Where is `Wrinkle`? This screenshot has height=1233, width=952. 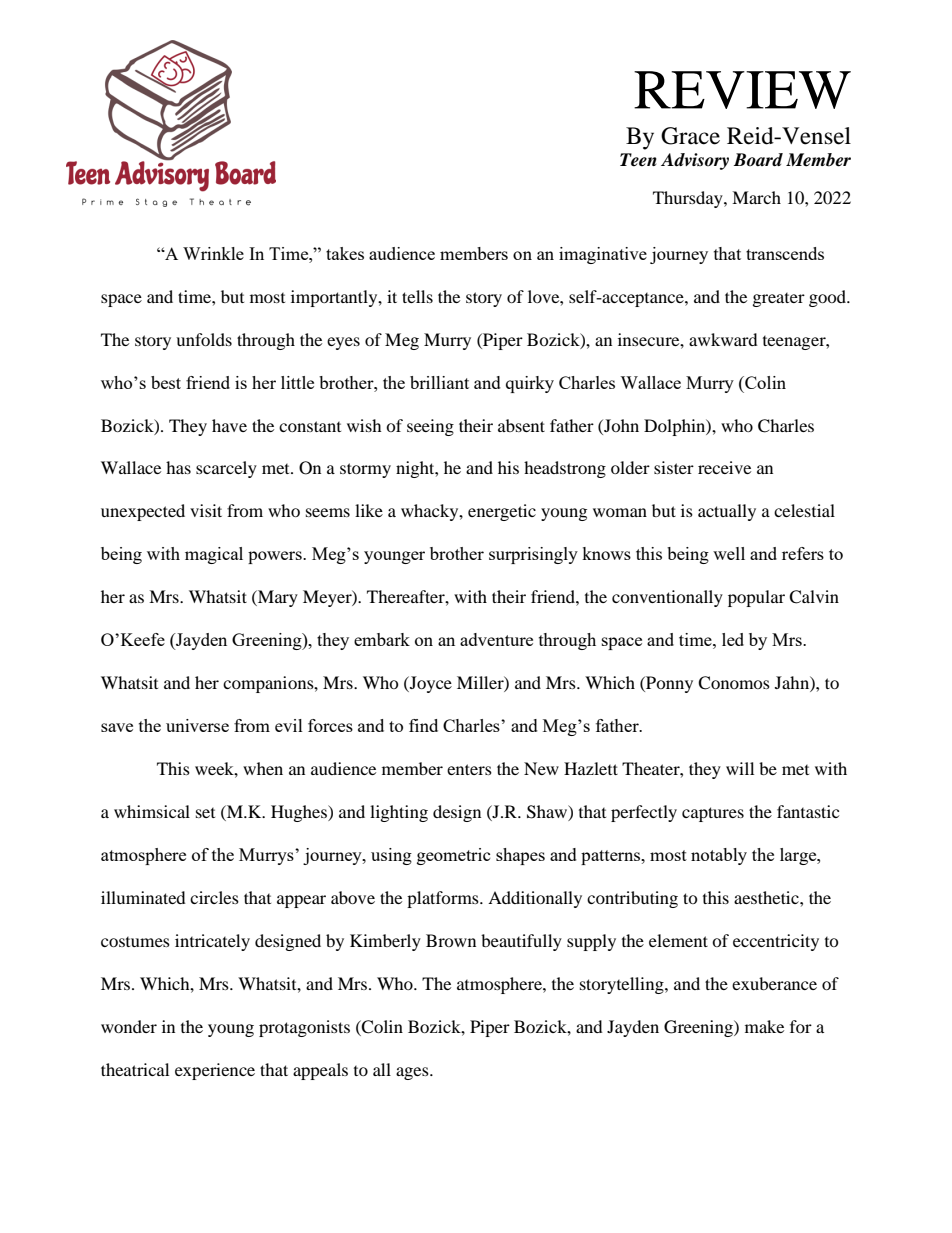 Wrinkle is located at coordinates (213, 253).
